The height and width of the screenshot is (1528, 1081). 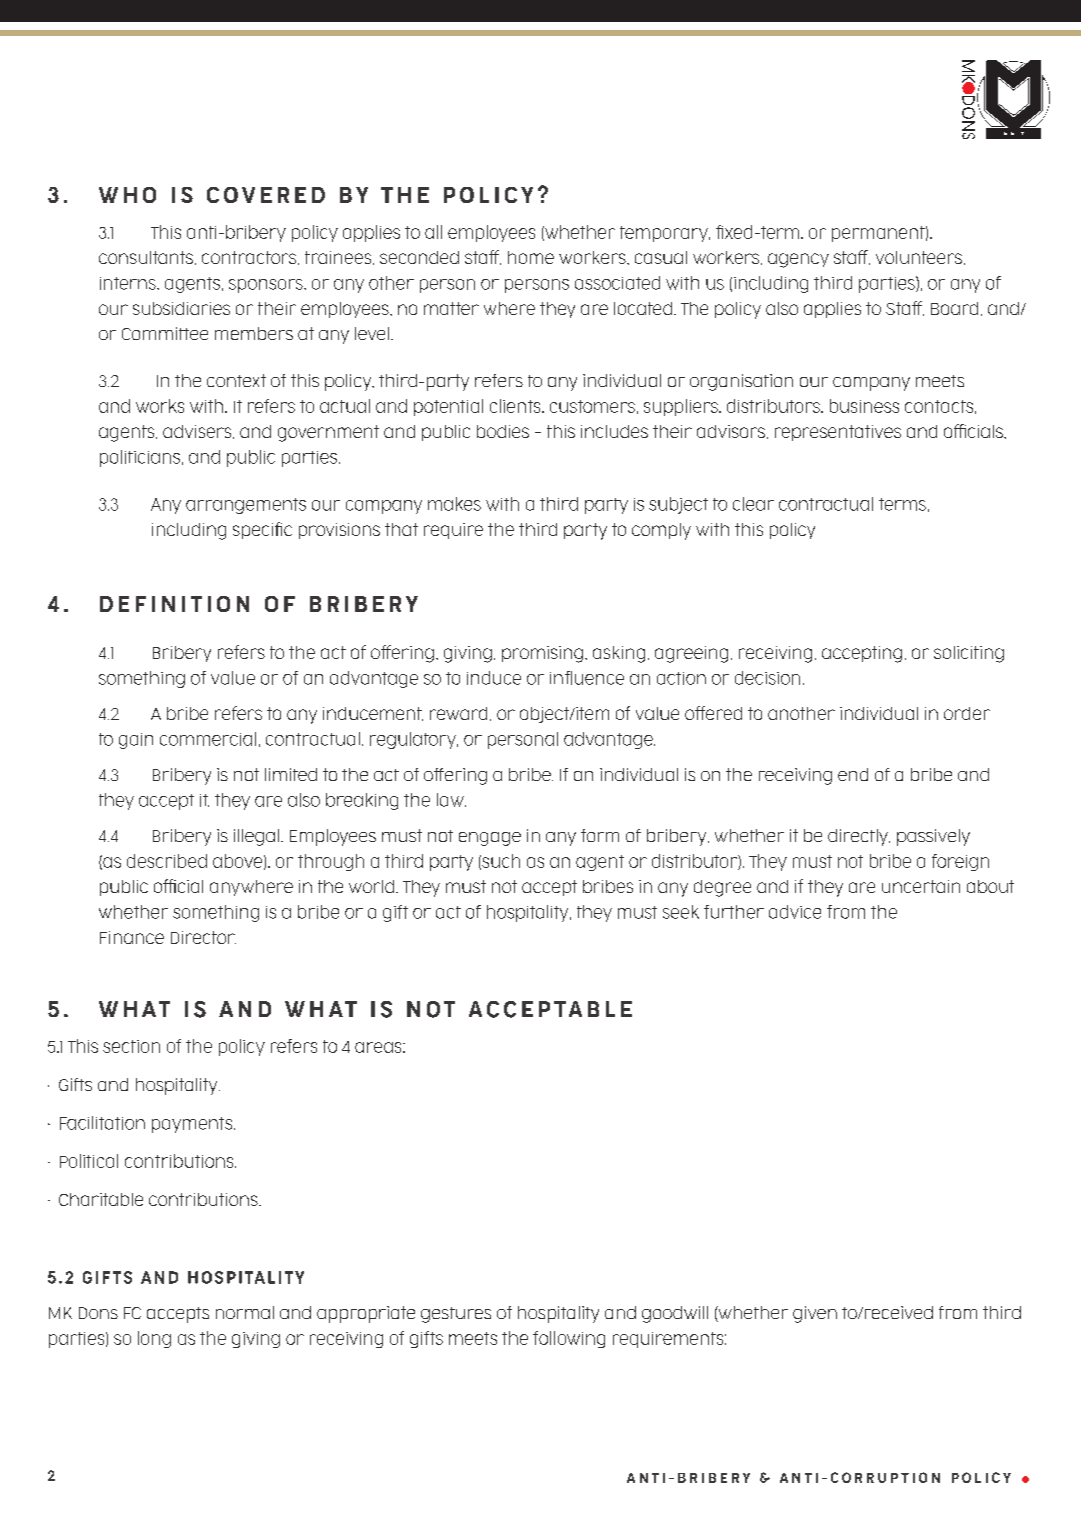 What do you see at coordinates (208, 739) in the screenshot?
I see `commercial` at bounding box center [208, 739].
